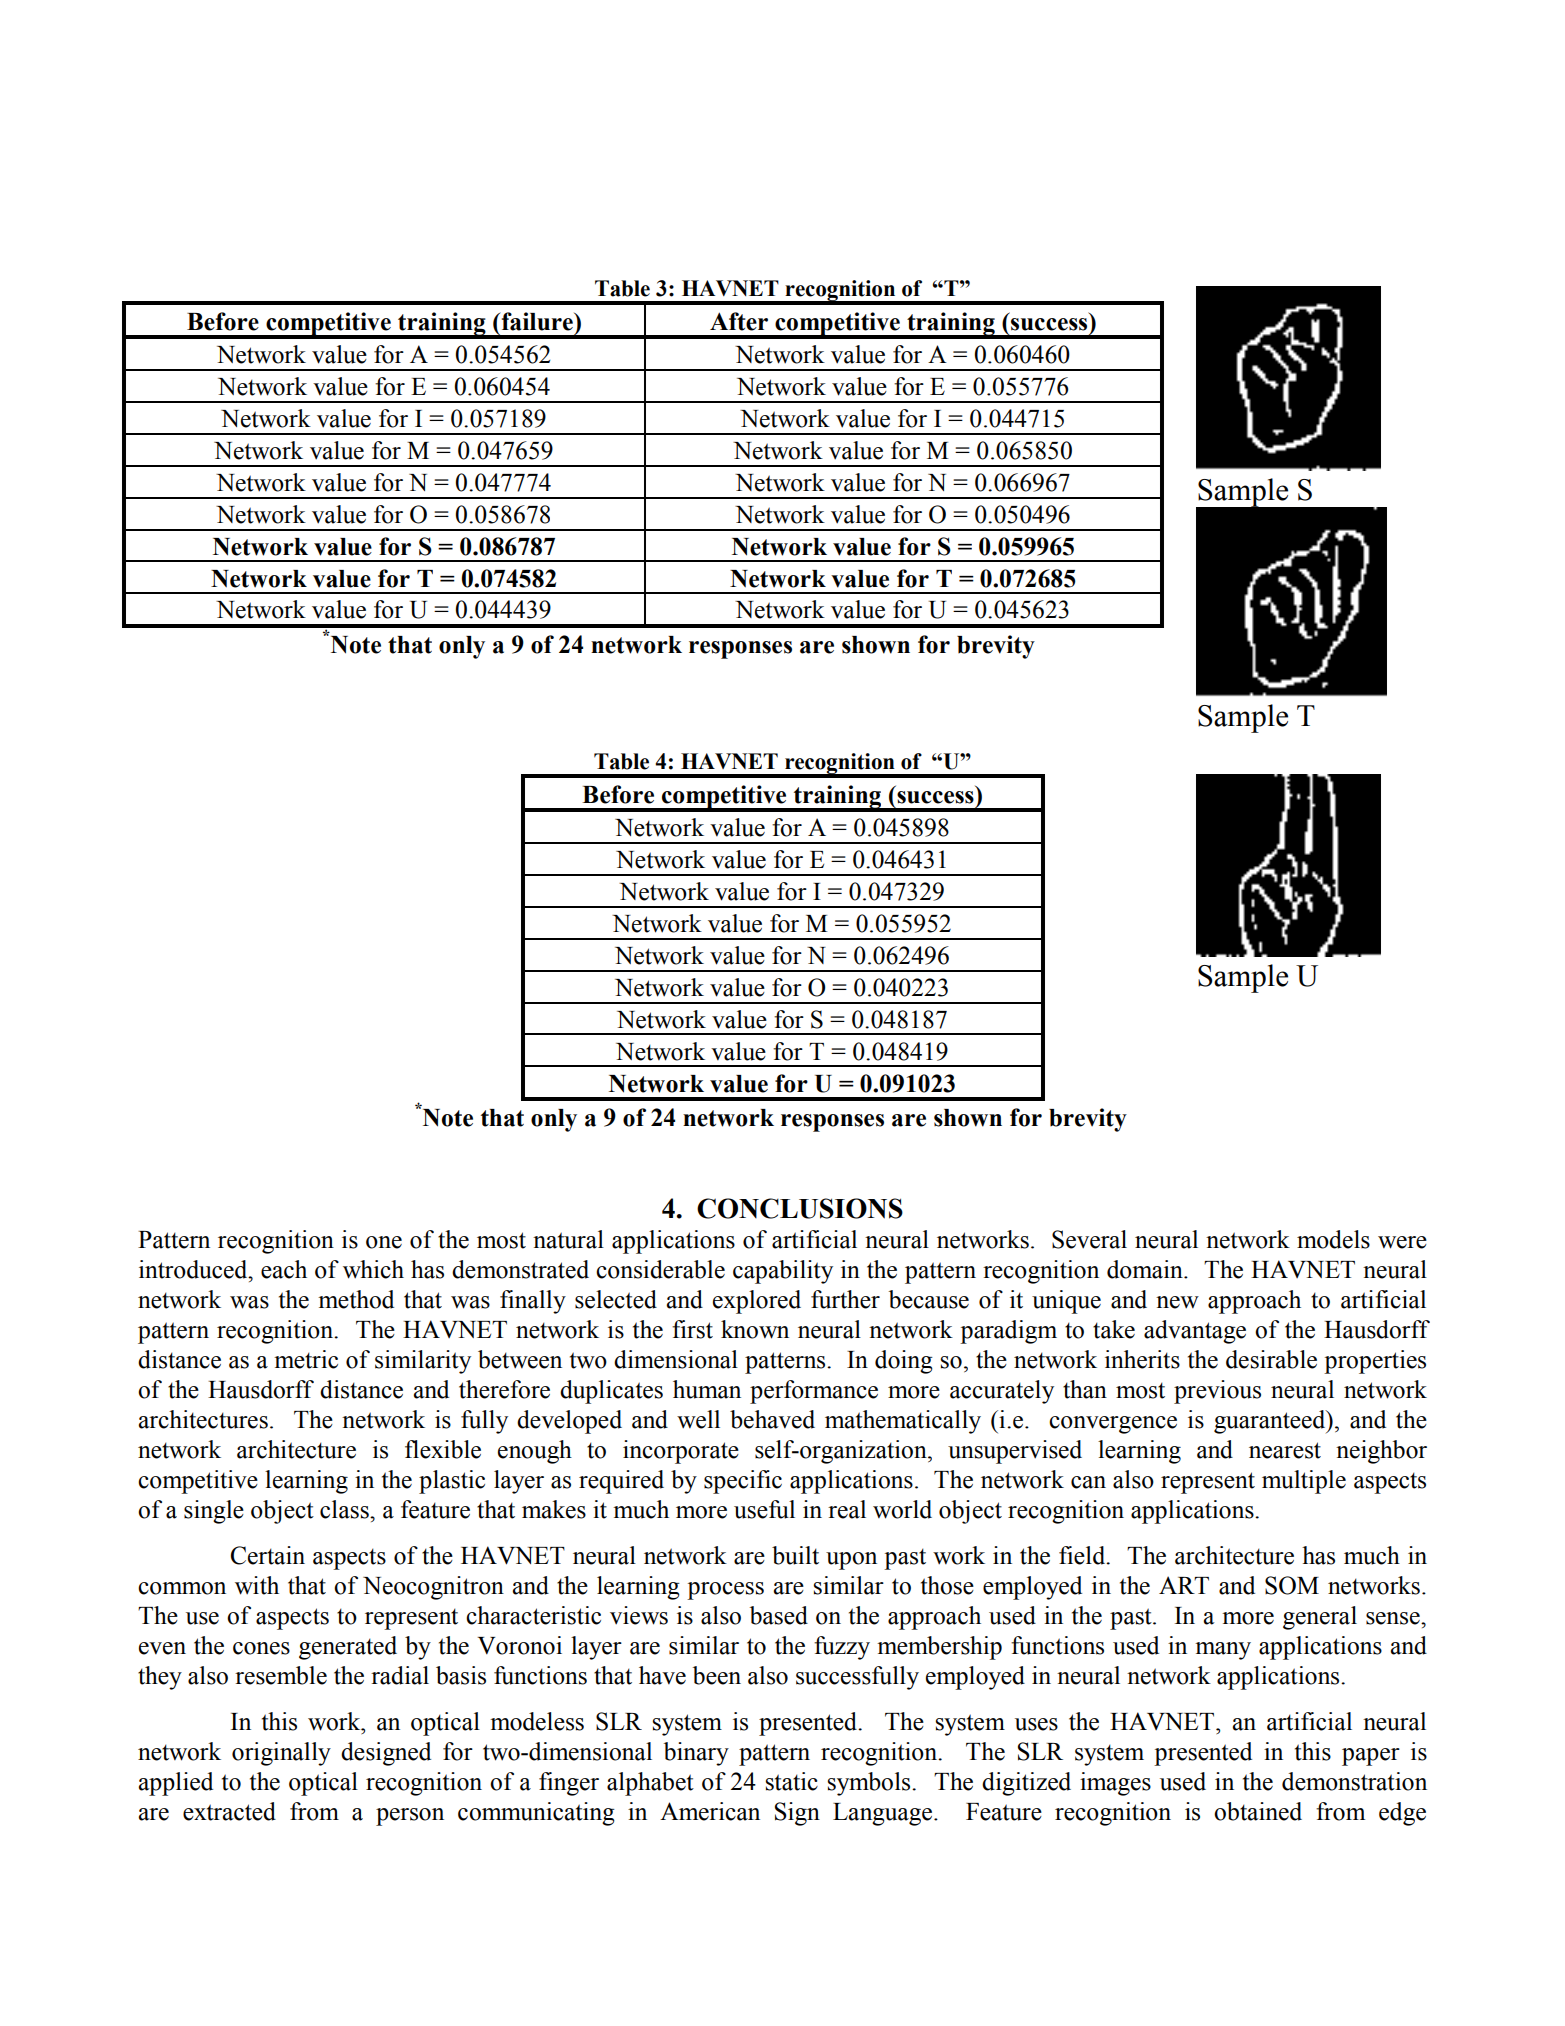 The width and height of the screenshot is (1565, 2026). What do you see at coordinates (739, 321) in the screenshot?
I see `After` at bounding box center [739, 321].
